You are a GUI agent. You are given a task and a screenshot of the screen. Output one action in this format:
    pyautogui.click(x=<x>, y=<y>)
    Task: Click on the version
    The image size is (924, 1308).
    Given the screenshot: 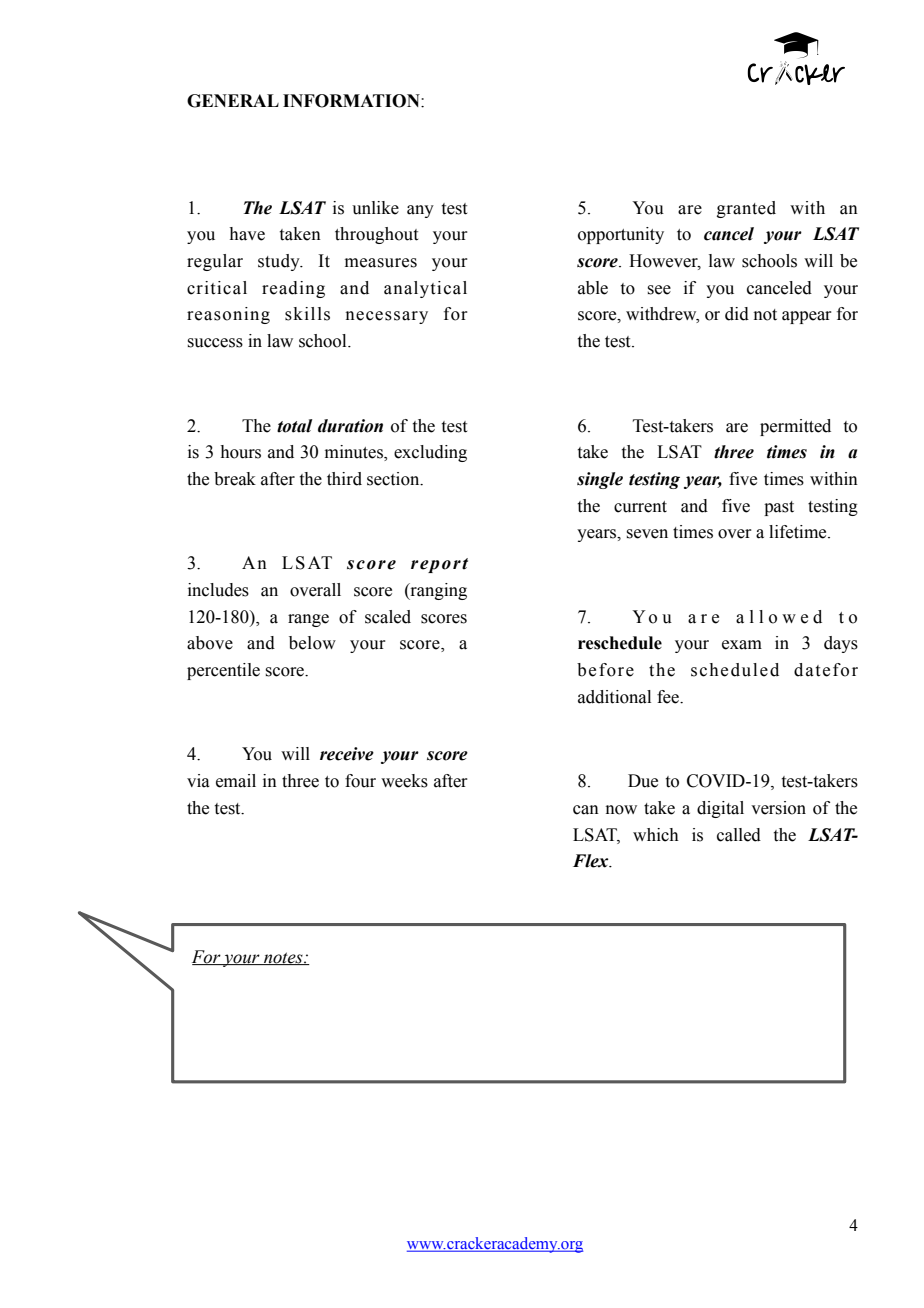 What is the action you would take?
    pyautogui.click(x=778, y=808)
